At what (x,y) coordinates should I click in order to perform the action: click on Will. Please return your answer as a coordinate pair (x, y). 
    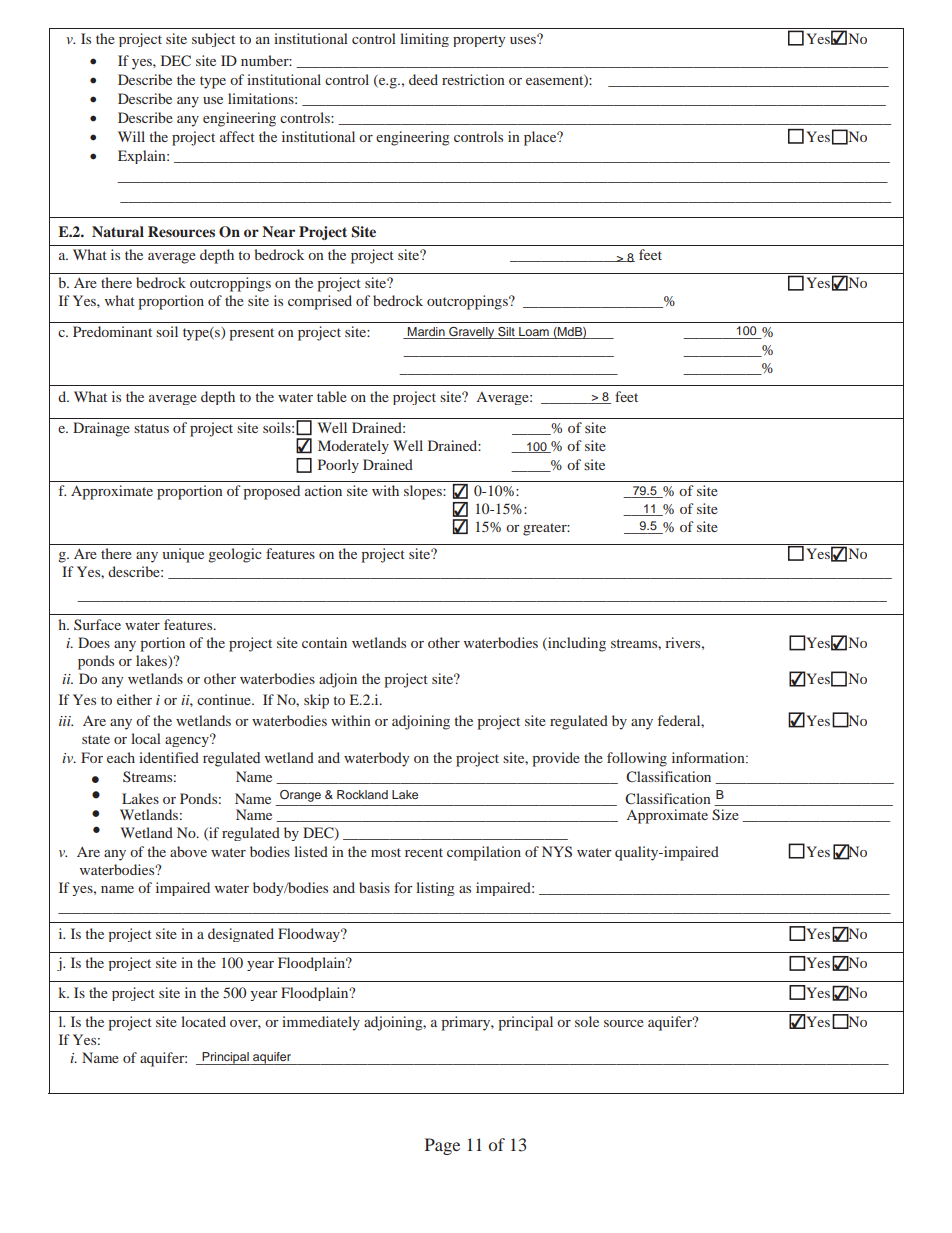
    Looking at the image, I should click on (131, 136).
